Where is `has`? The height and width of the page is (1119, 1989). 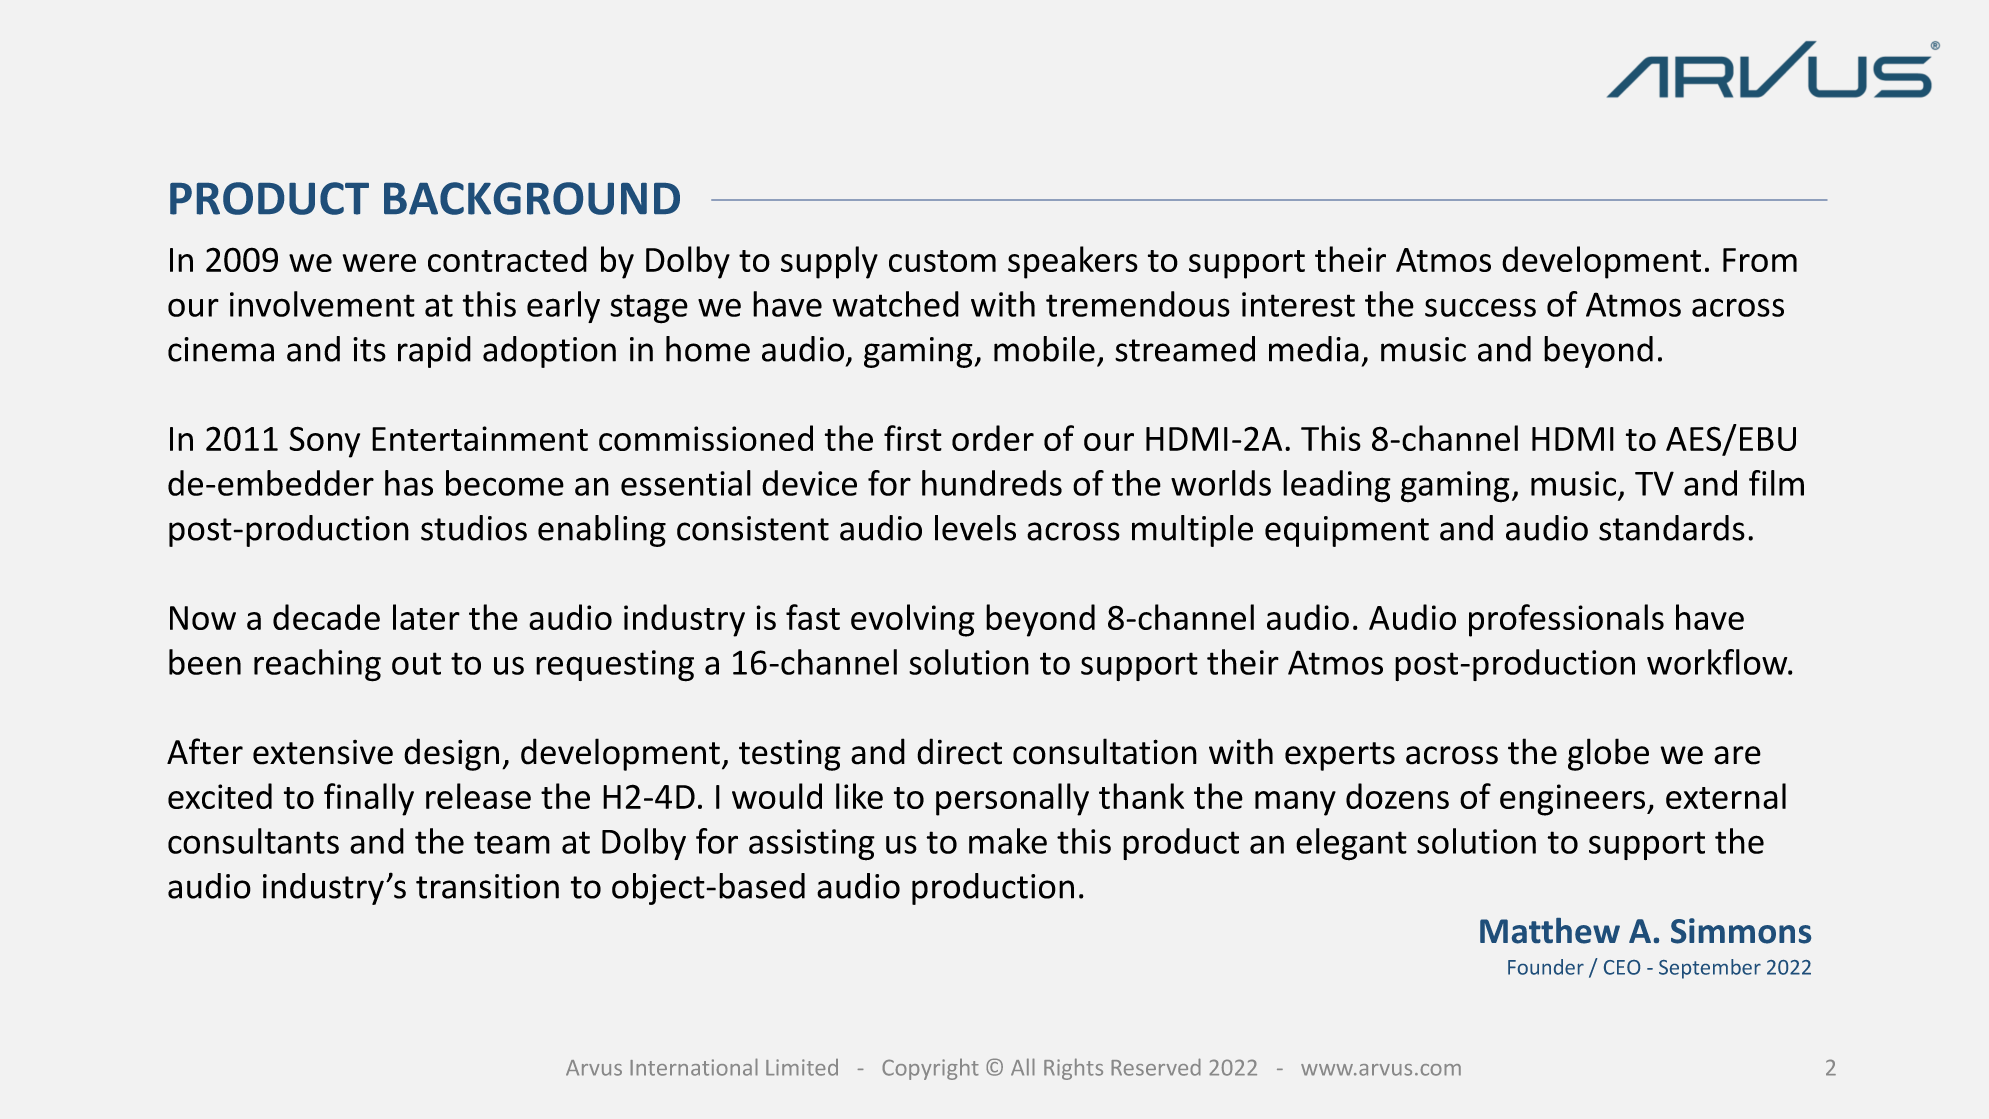
has is located at coordinates (409, 483).
